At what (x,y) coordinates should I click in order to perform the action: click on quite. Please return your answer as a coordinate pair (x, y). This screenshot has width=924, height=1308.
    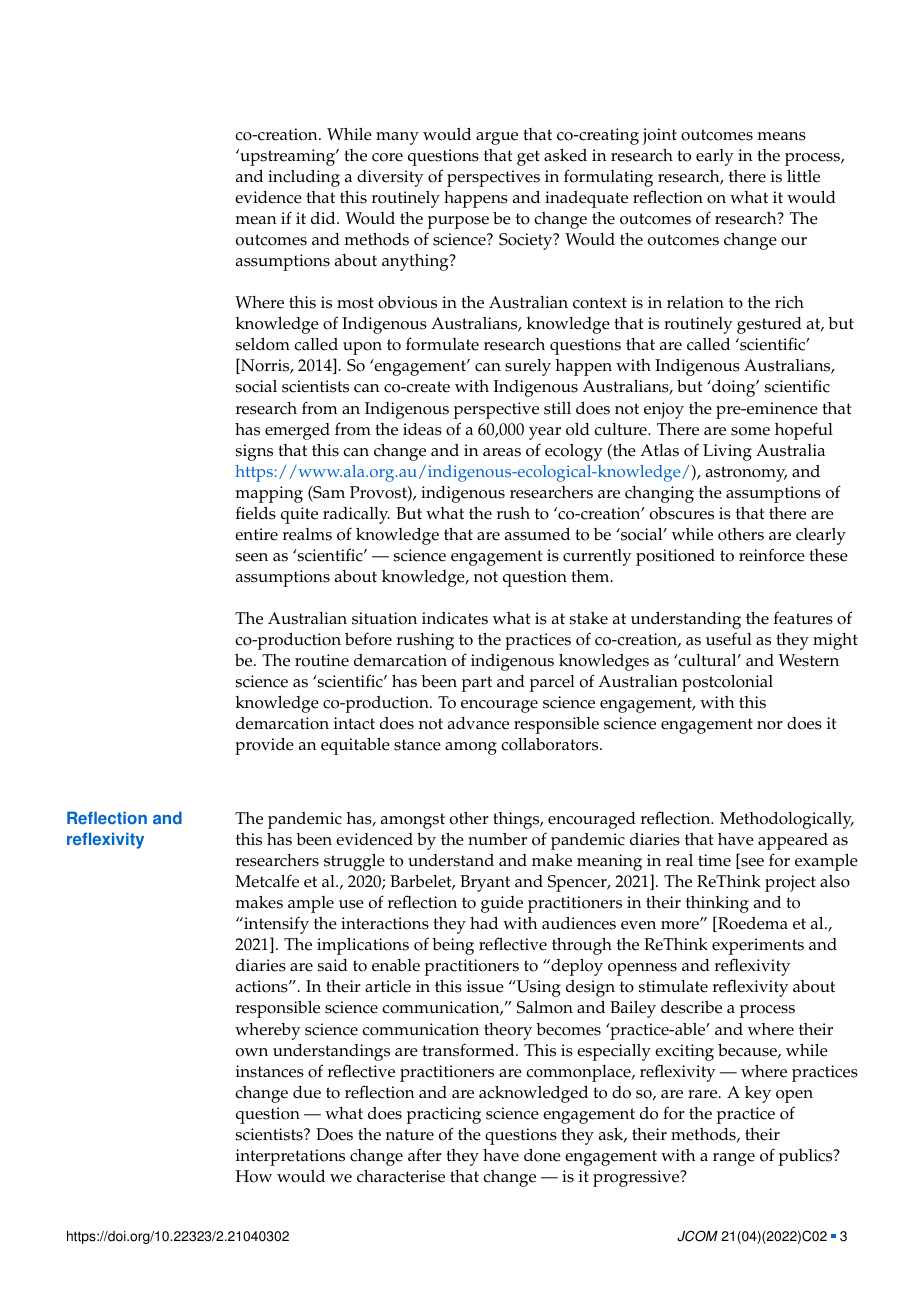
    Looking at the image, I should click on (299, 515).
